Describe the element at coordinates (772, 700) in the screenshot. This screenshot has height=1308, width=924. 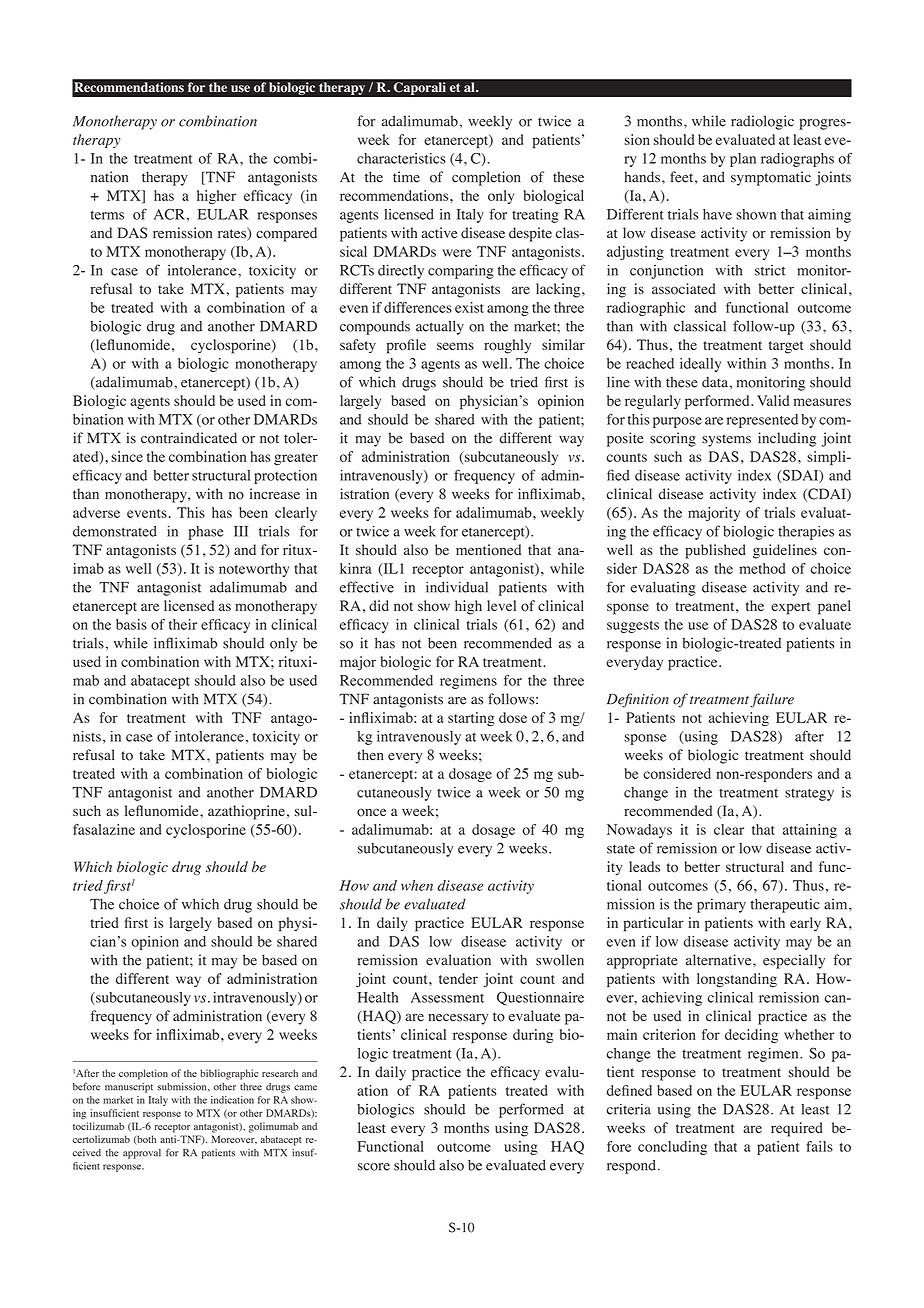
I see `failure` at that location.
